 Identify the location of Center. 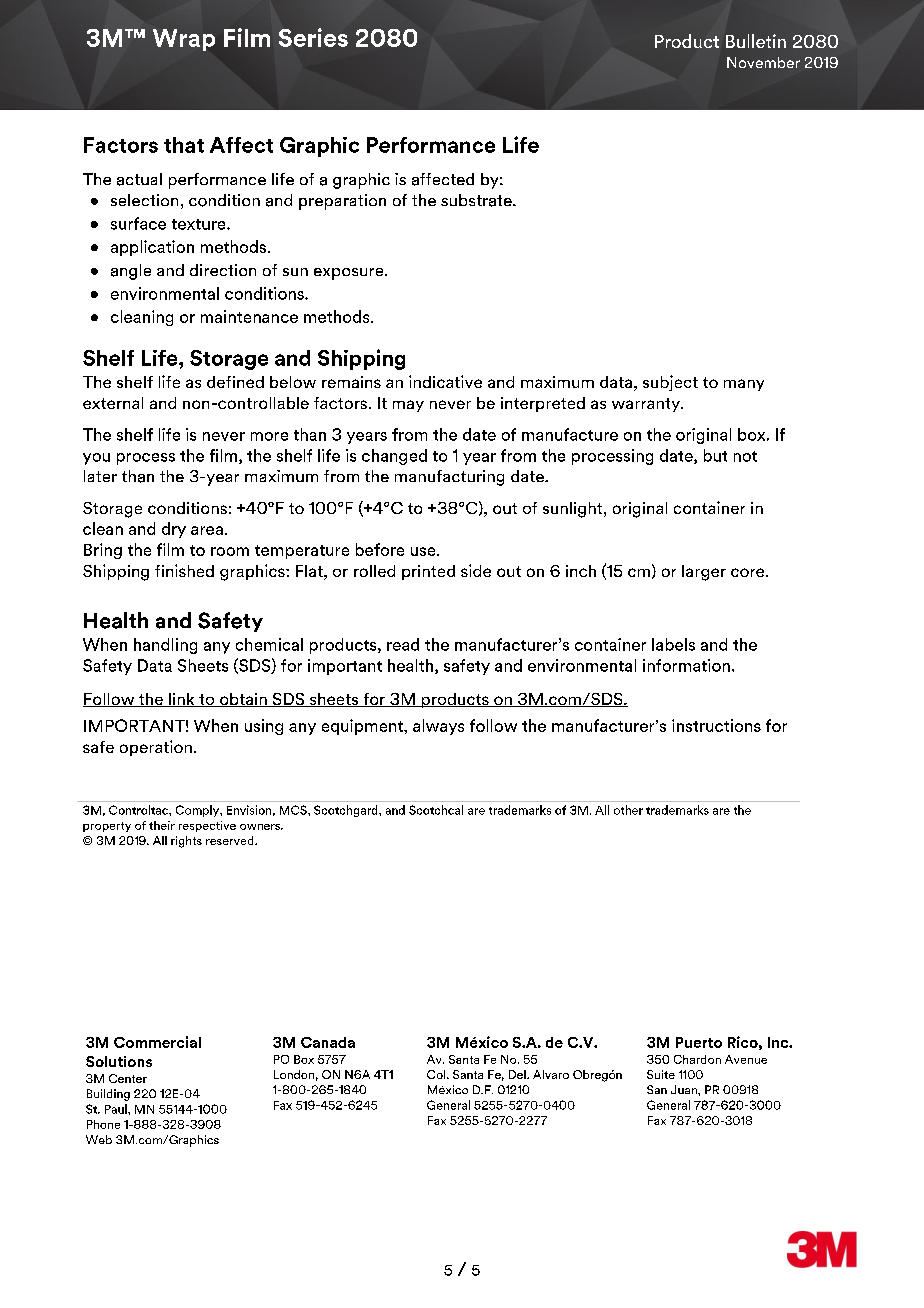
(128, 1078).
